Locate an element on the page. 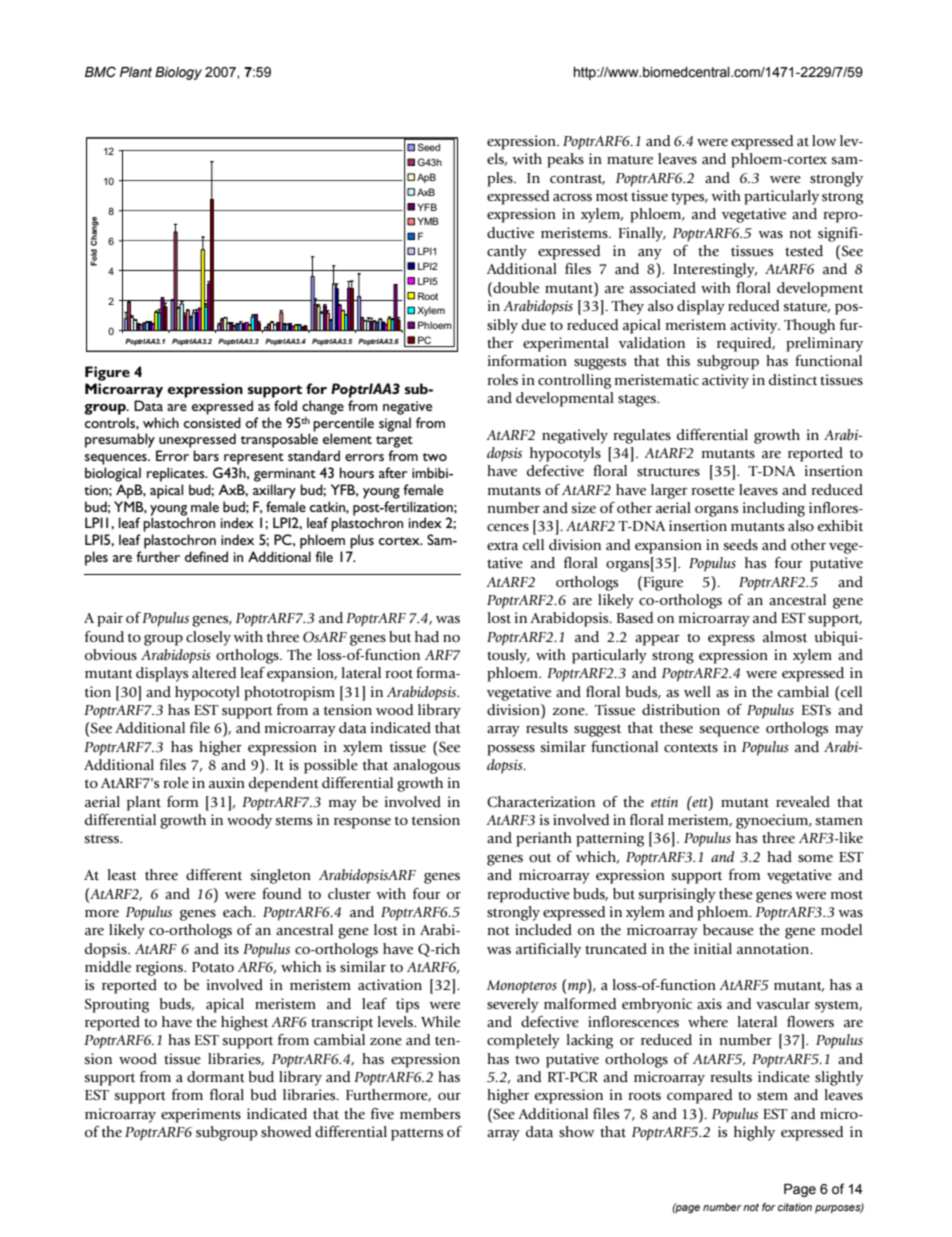  mature is located at coordinates (630, 160).
